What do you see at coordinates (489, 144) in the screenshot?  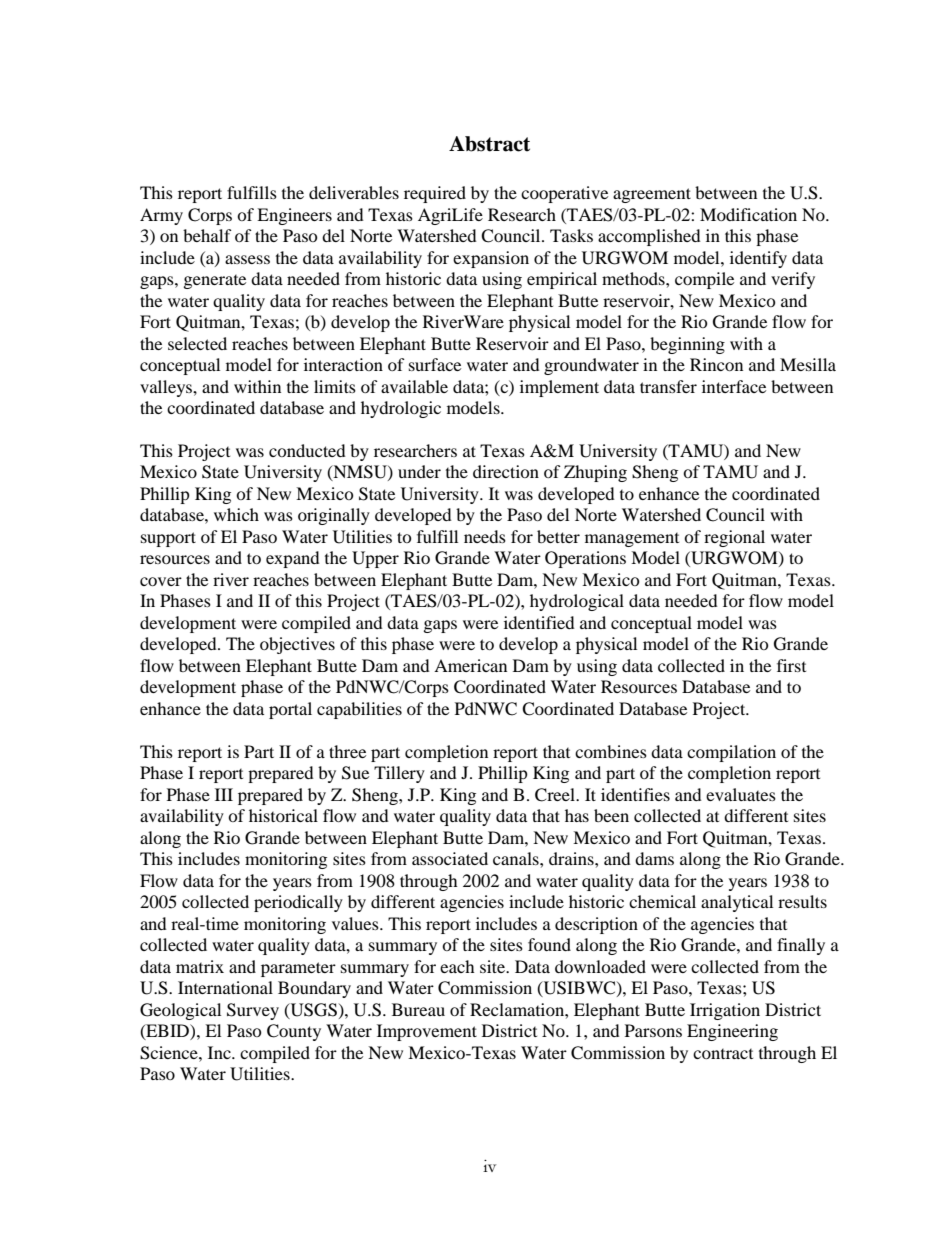 I see `Abstract` at bounding box center [489, 144].
